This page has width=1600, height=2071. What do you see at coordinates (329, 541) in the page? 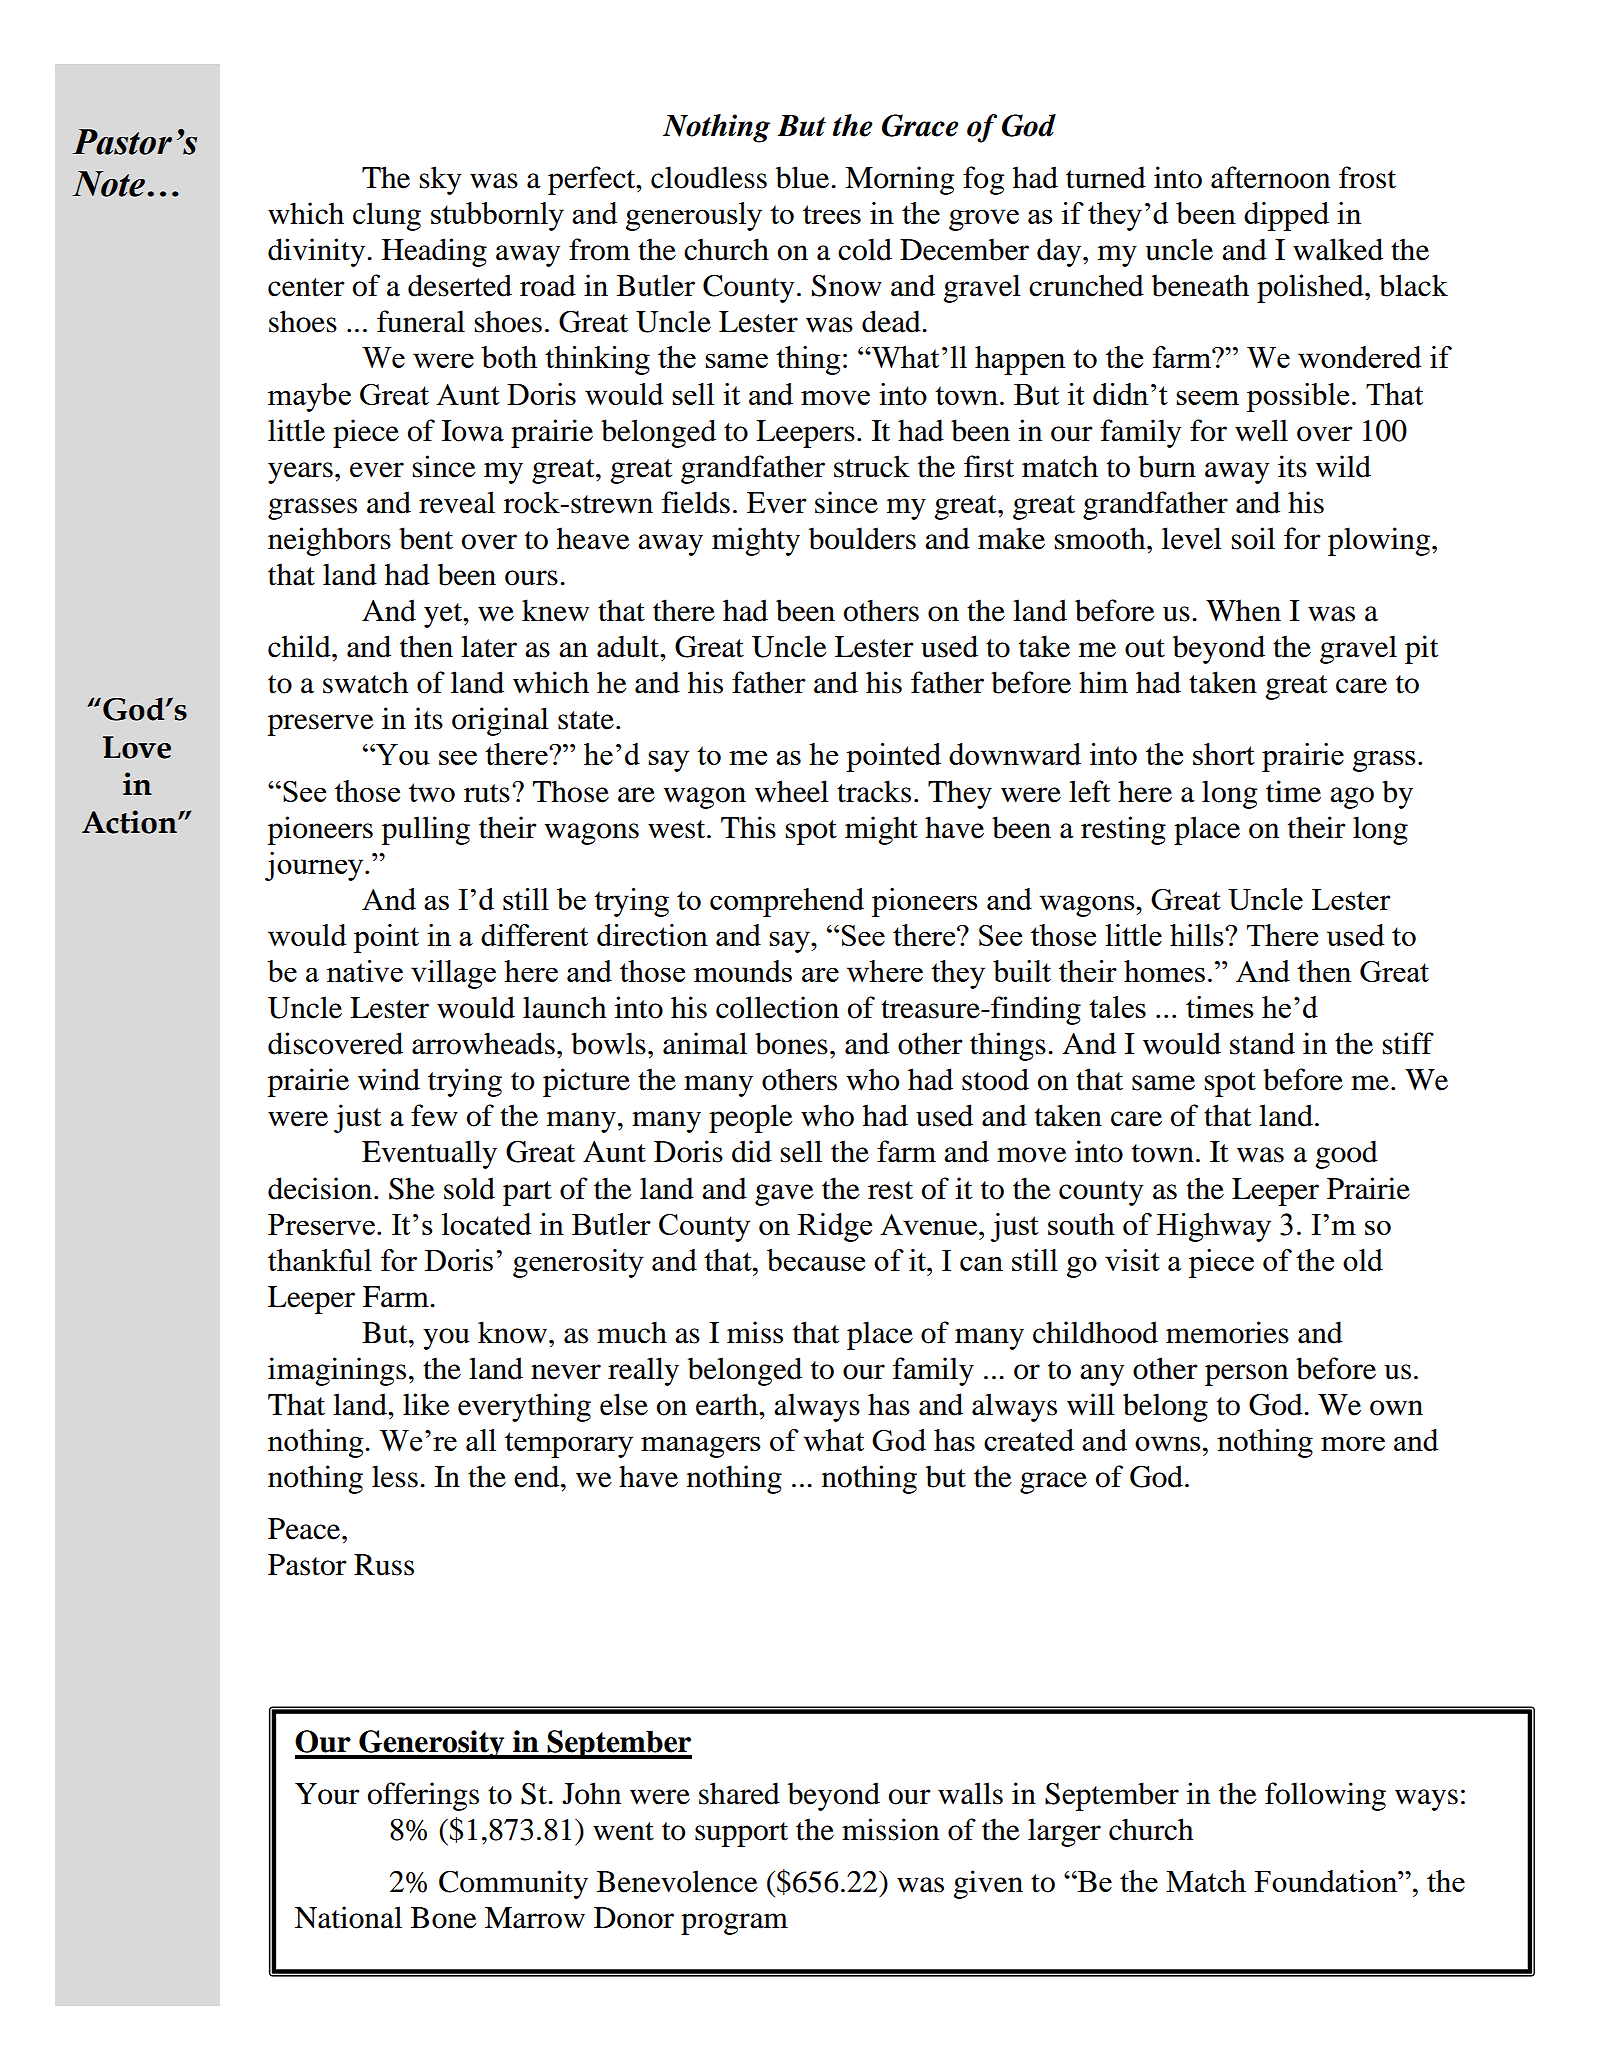
I see `neighbors` at bounding box center [329, 541].
